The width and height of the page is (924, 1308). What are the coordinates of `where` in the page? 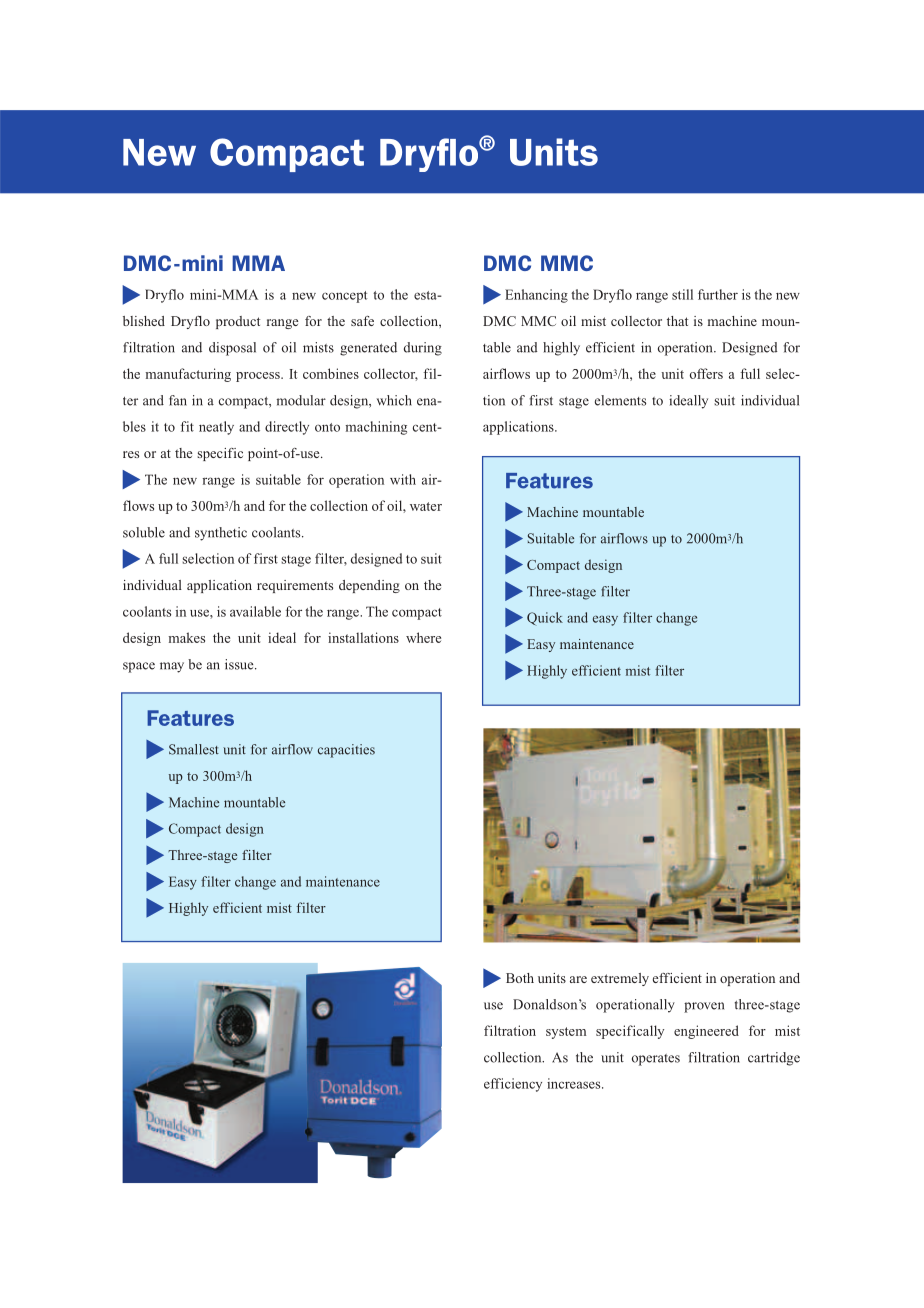 It's located at (423, 637).
